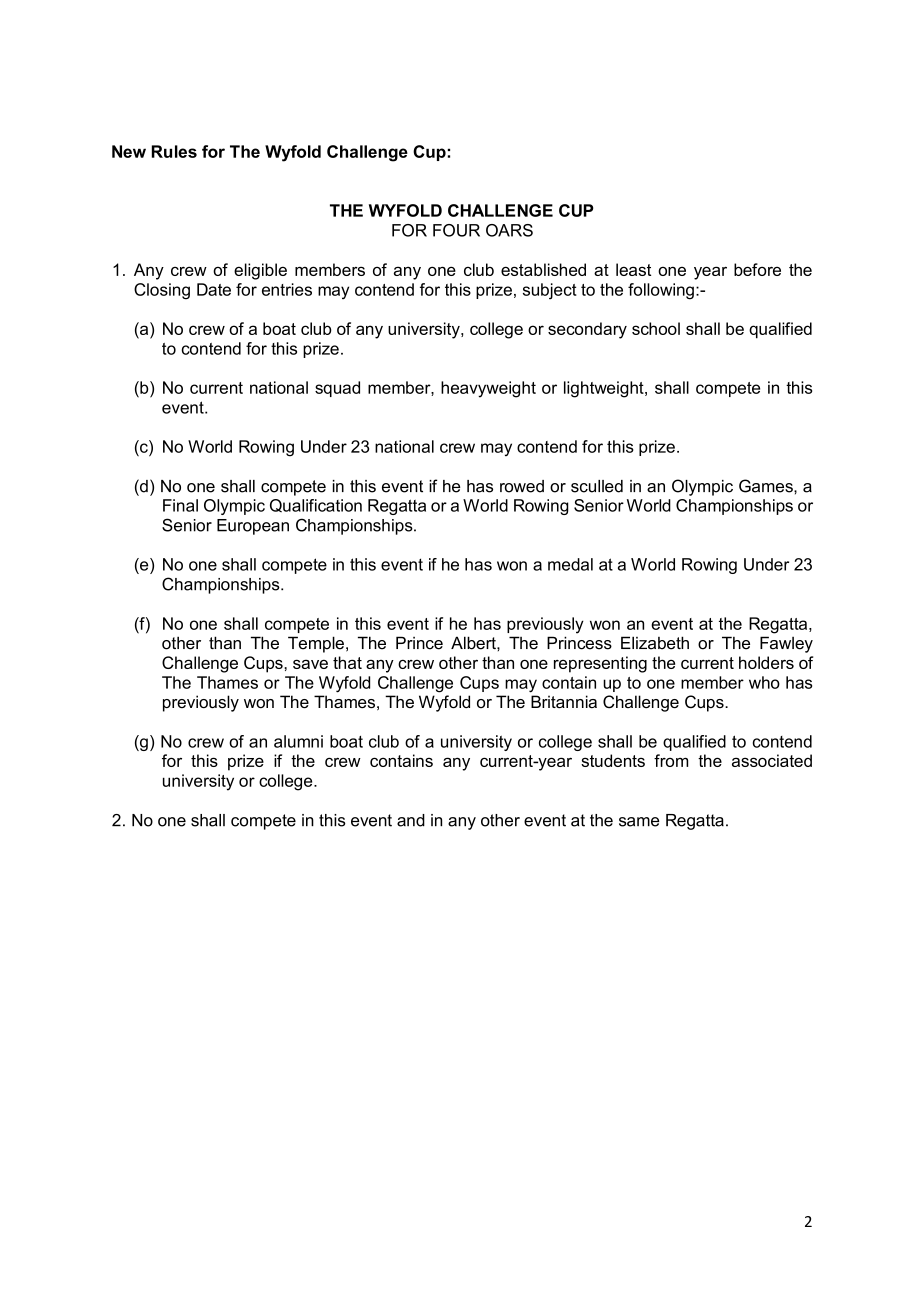  I want to click on Albert, so click(474, 643).
